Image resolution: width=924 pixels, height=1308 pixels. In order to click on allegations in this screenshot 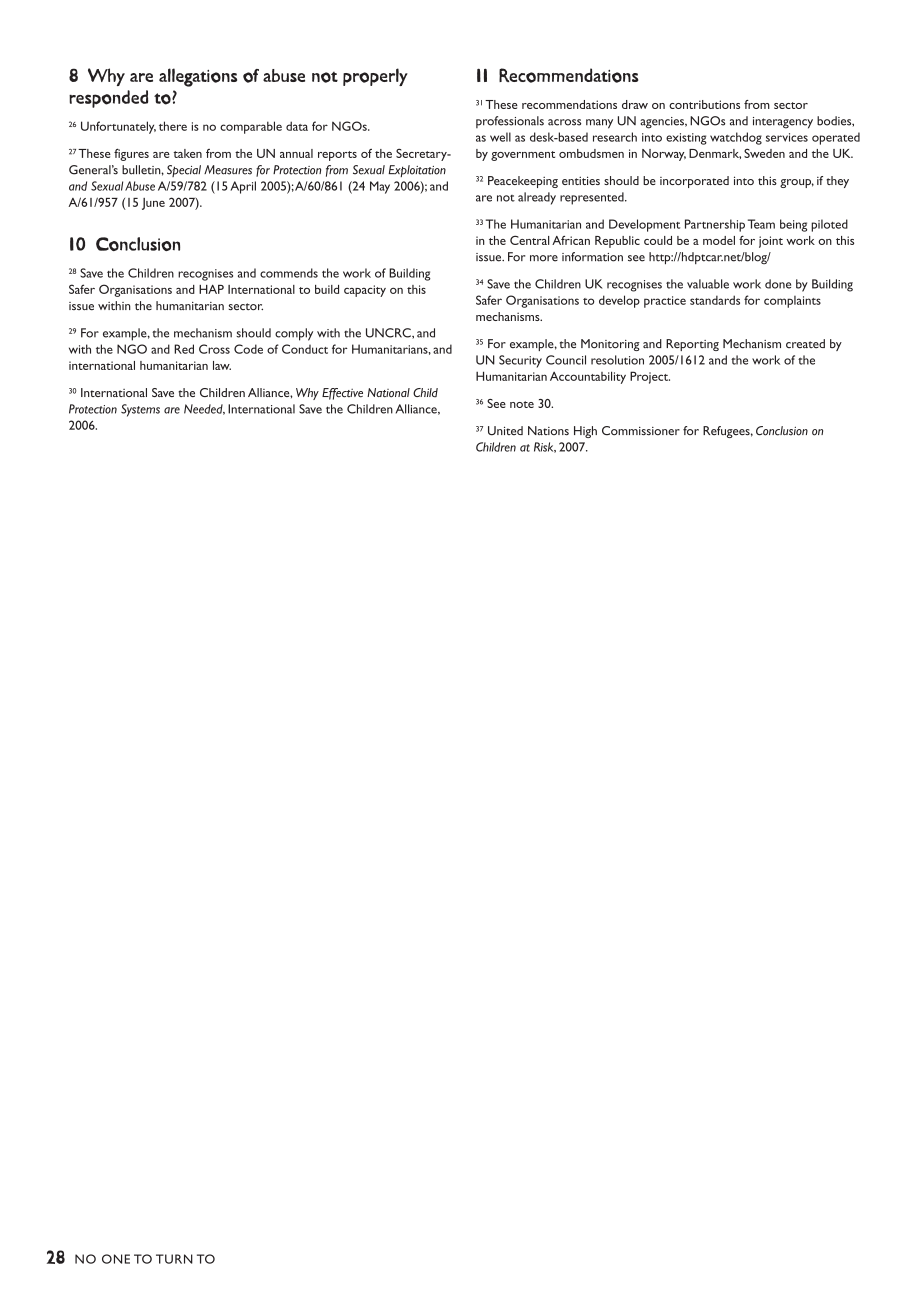, I will do `click(198, 77)`.
